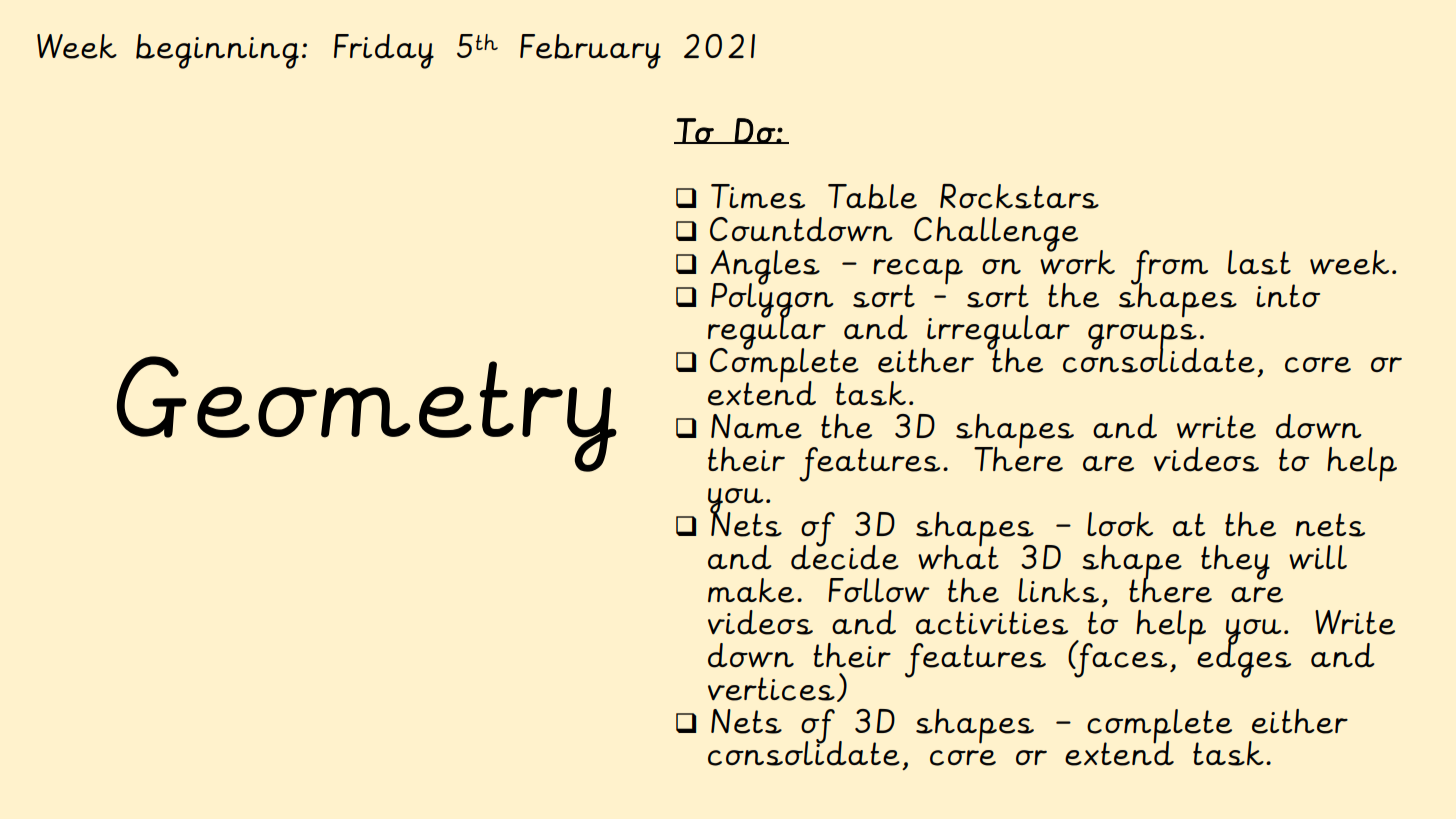  Describe the element at coordinates (771, 689) in the screenshot. I see `vertices` at that location.
